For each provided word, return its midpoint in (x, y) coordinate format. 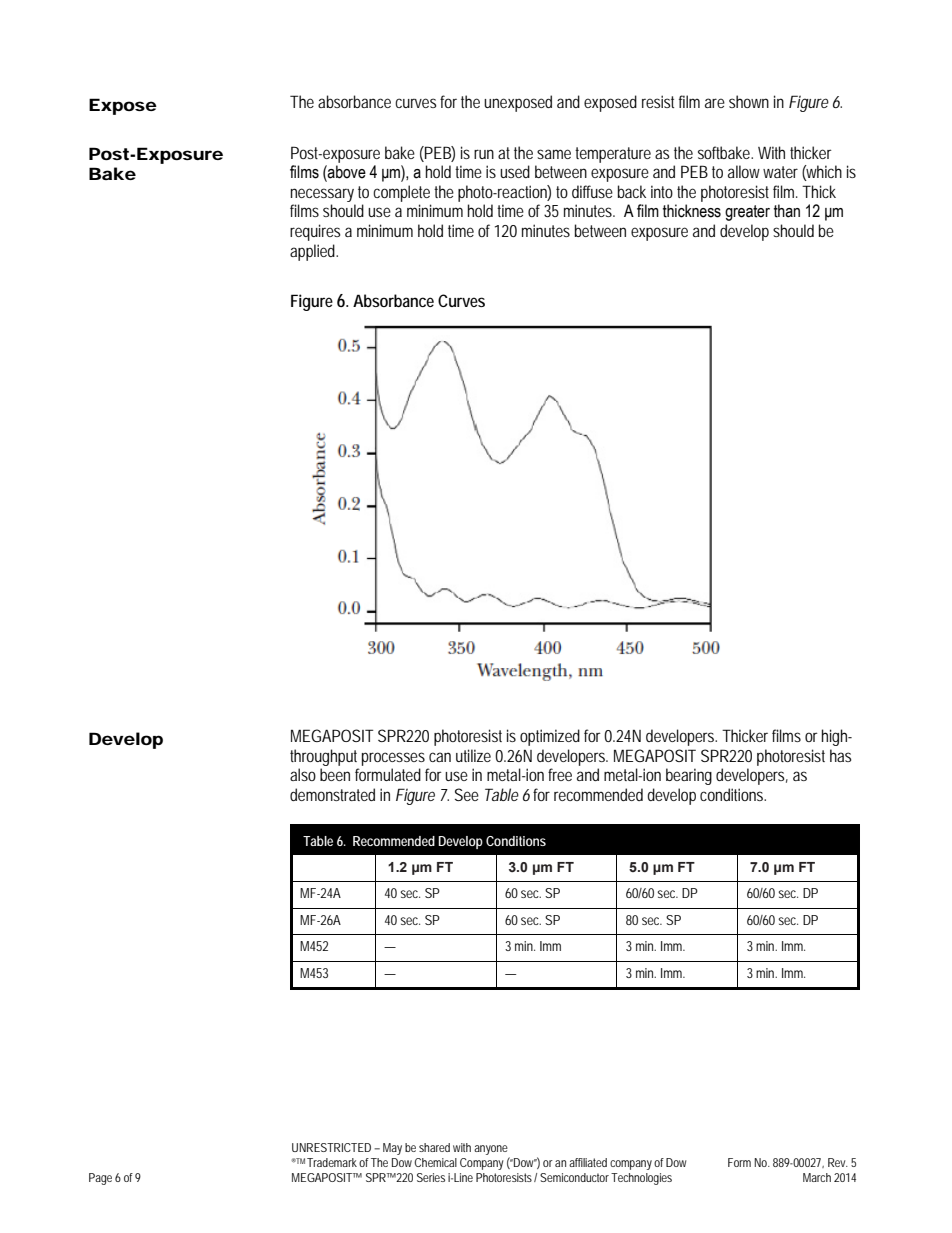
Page (100, 1179)
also (303, 774)
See (467, 794)
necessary (322, 195)
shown (749, 101)
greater (747, 213)
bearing (689, 776)
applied (314, 252)
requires (315, 232)
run (484, 154)
